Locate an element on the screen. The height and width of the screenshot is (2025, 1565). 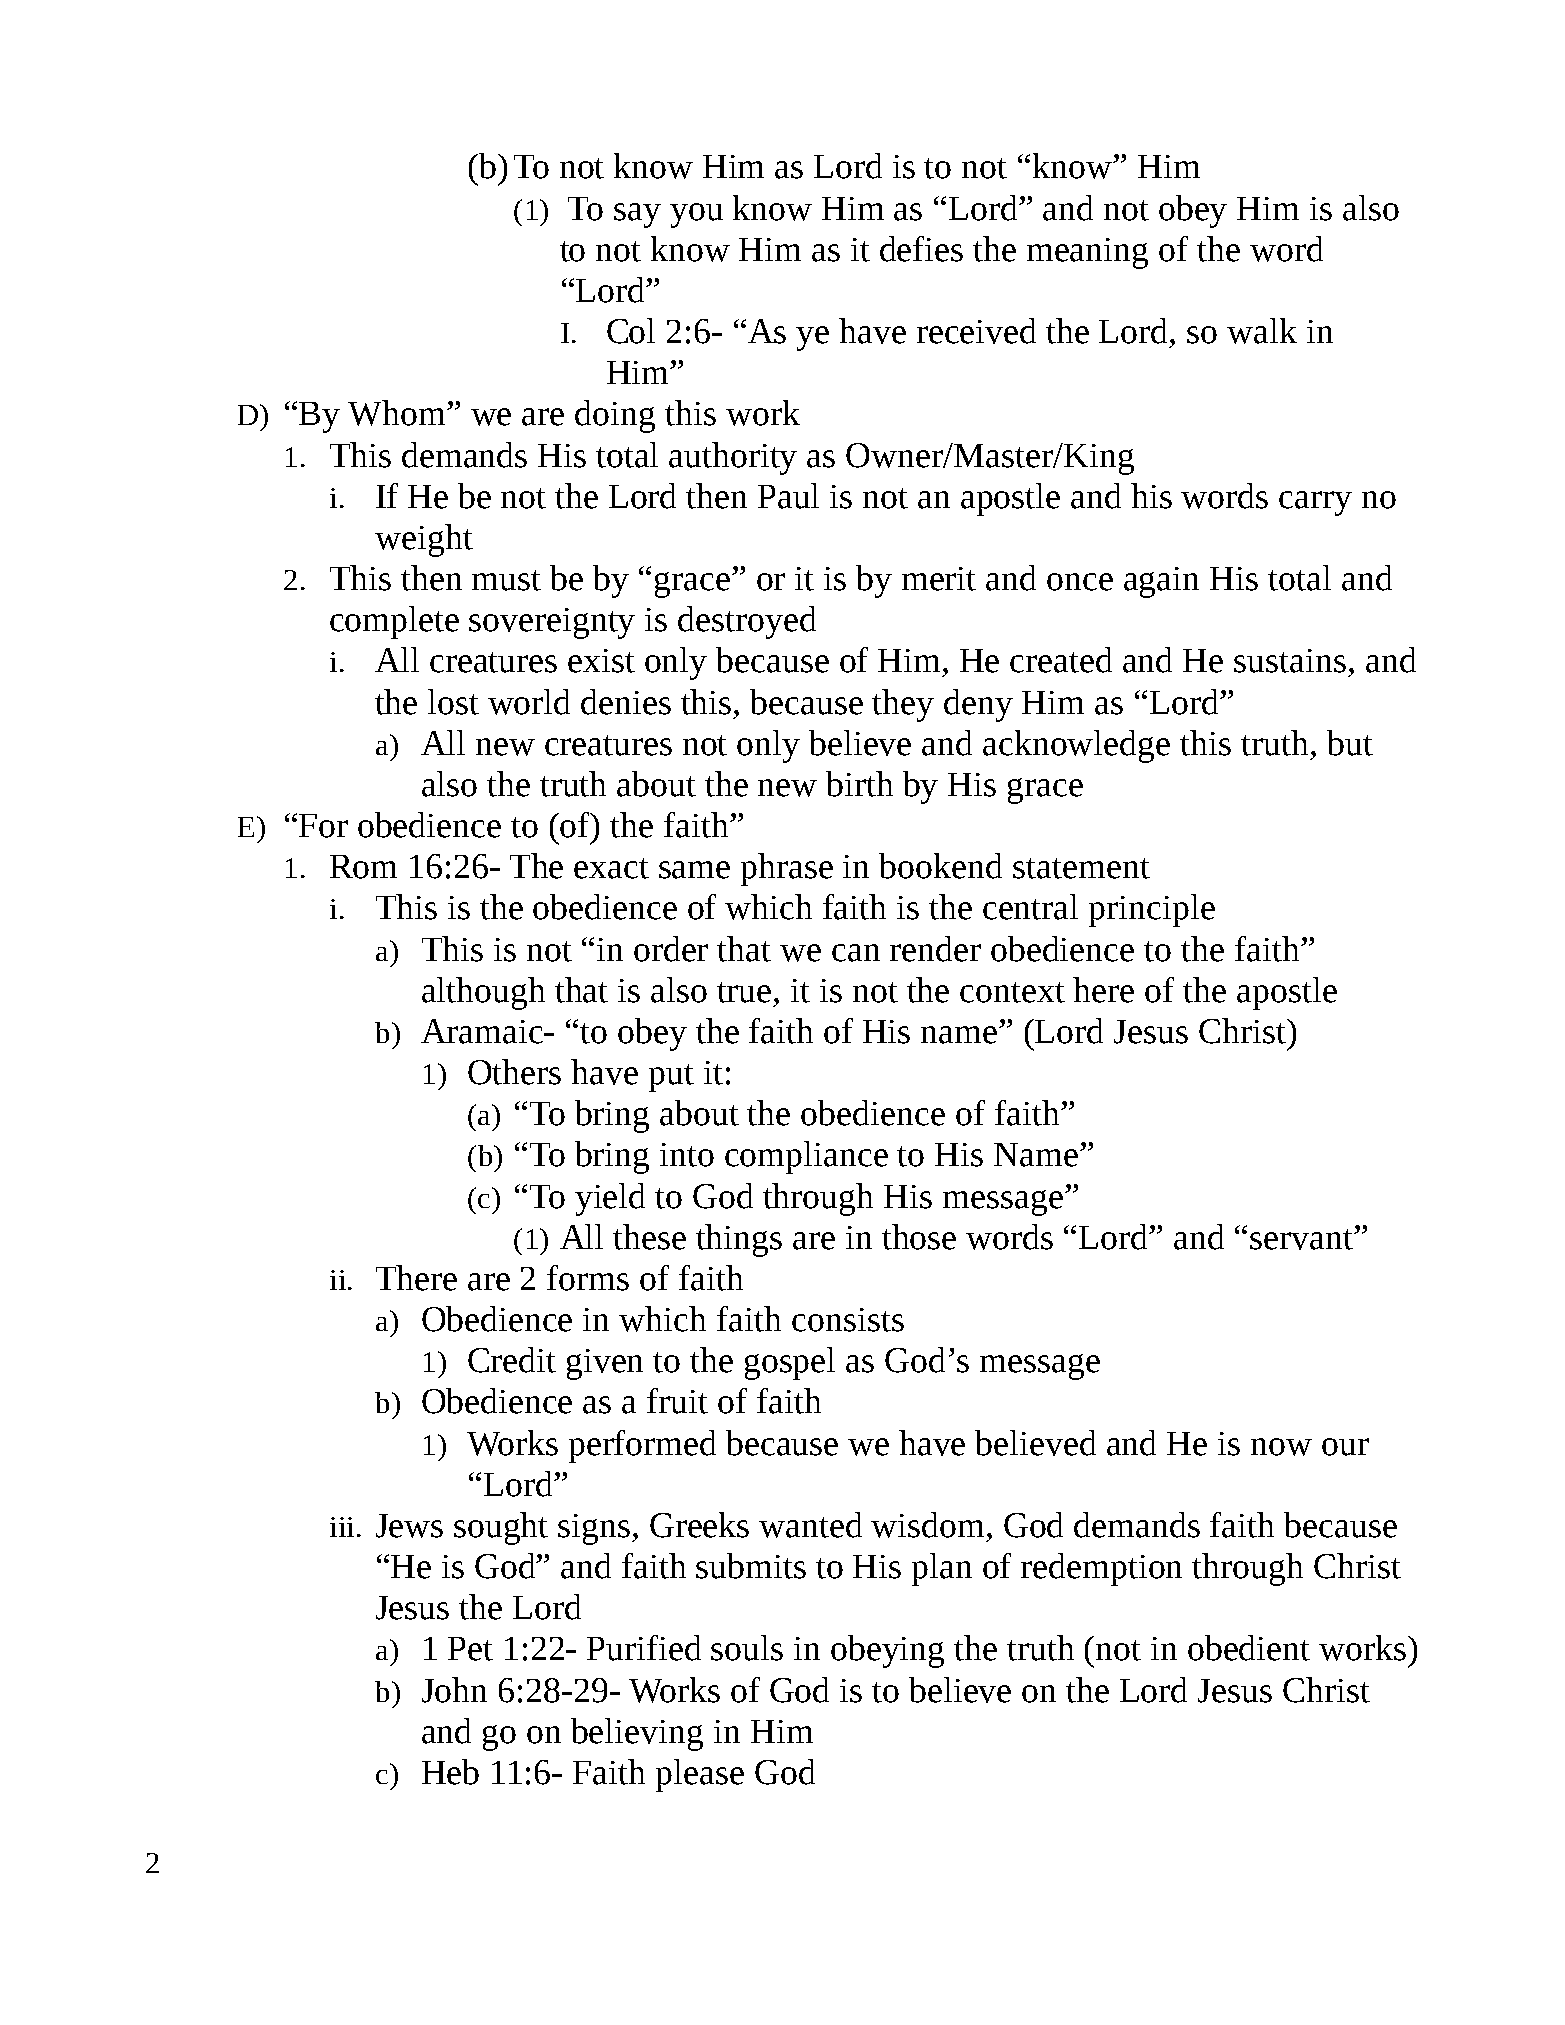
walk is located at coordinates (1262, 331).
